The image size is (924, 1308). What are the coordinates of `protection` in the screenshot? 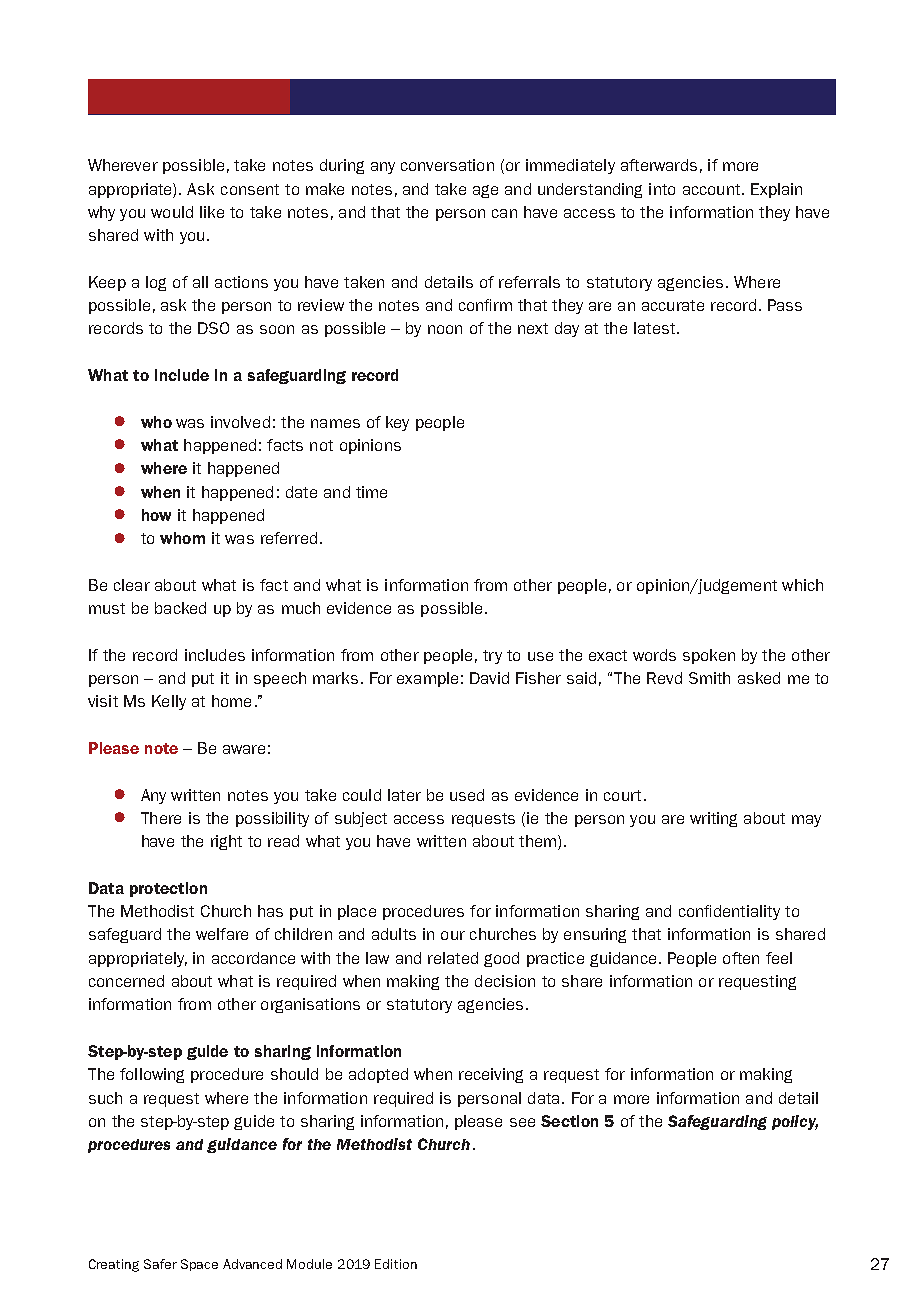 It's located at (168, 889).
